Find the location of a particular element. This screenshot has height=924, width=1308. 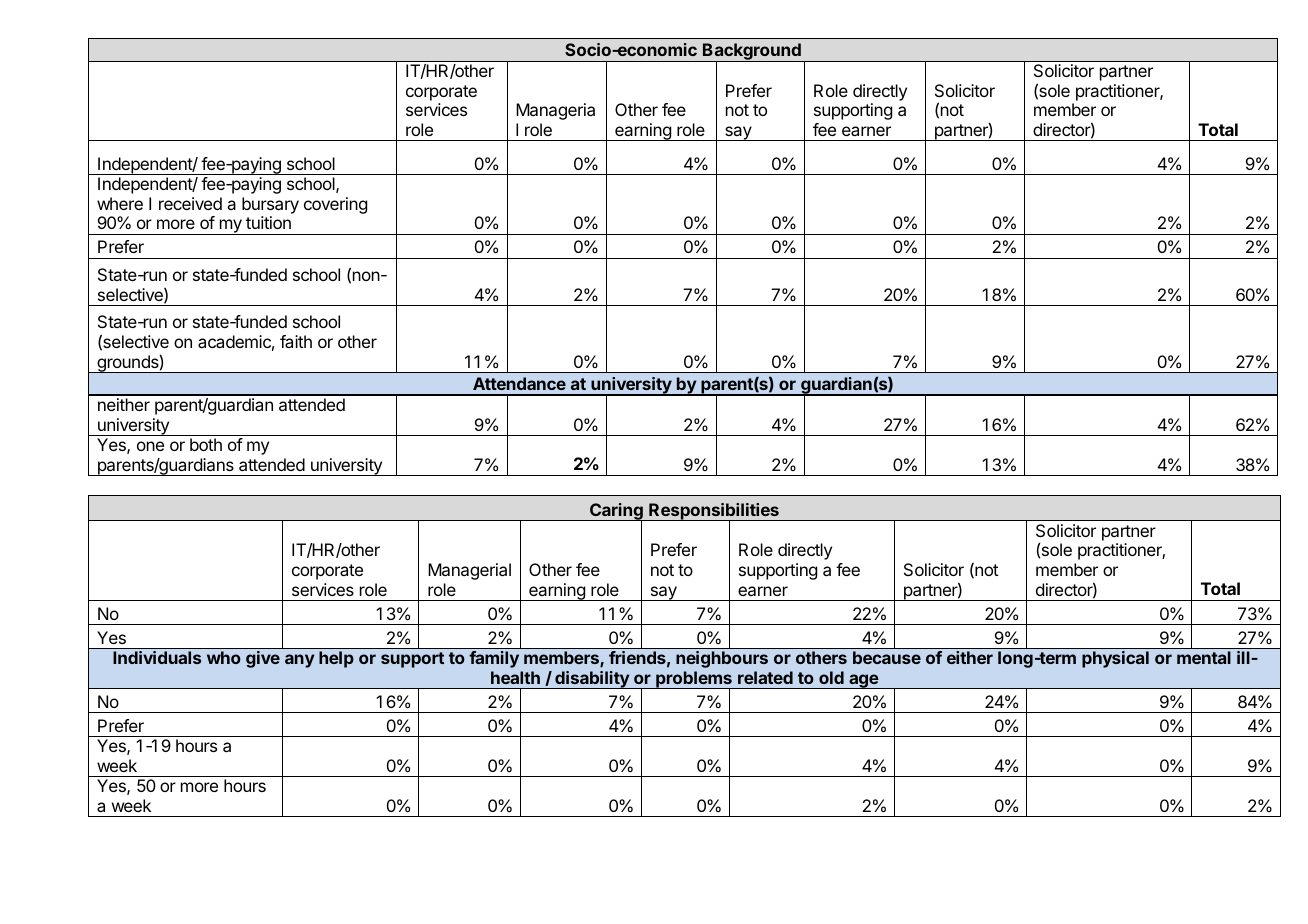

Attendance is located at coordinates (519, 383).
